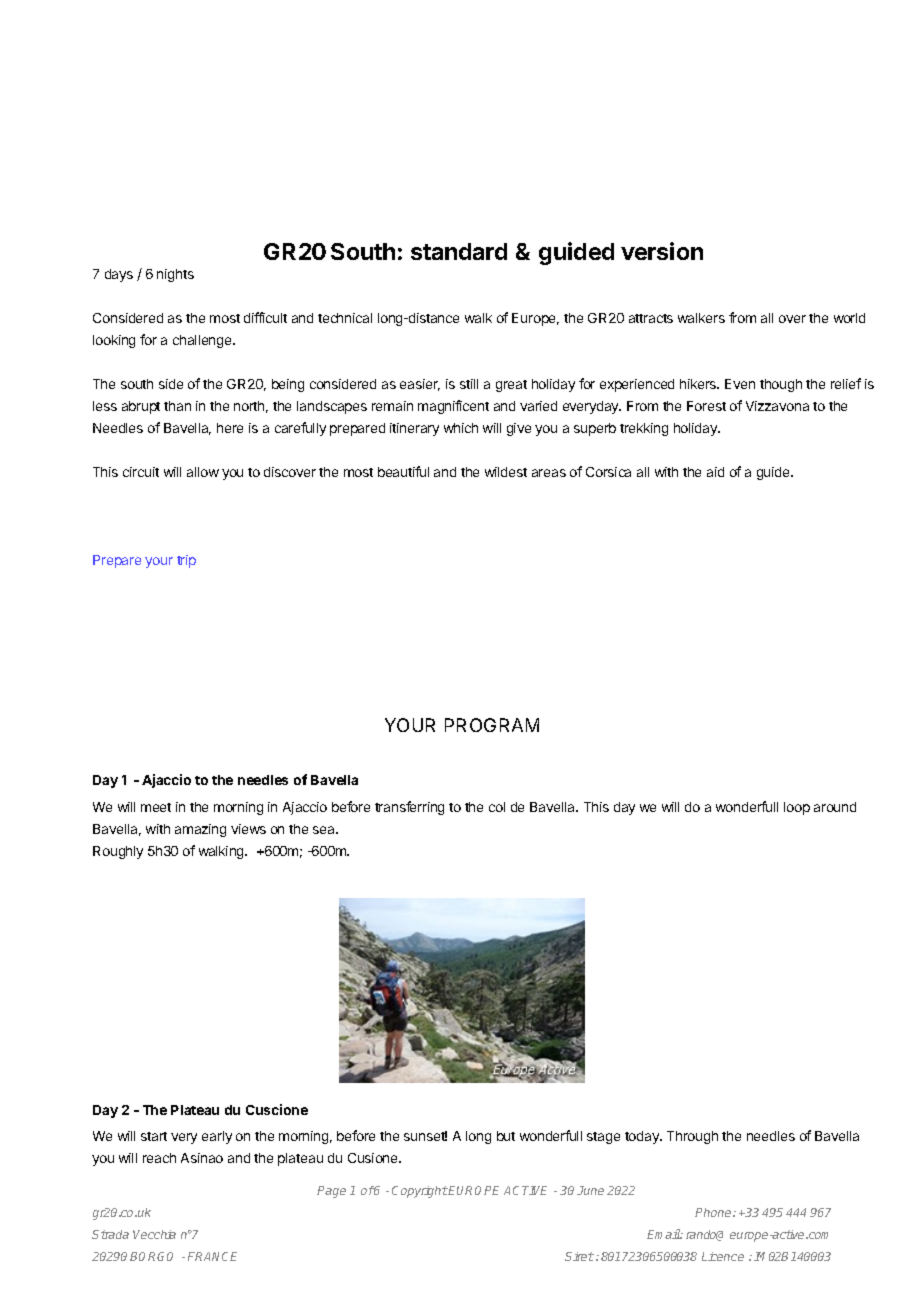 This page has height=1308, width=924. Describe the element at coordinates (715, 472) in the page. I see `aid` at that location.
